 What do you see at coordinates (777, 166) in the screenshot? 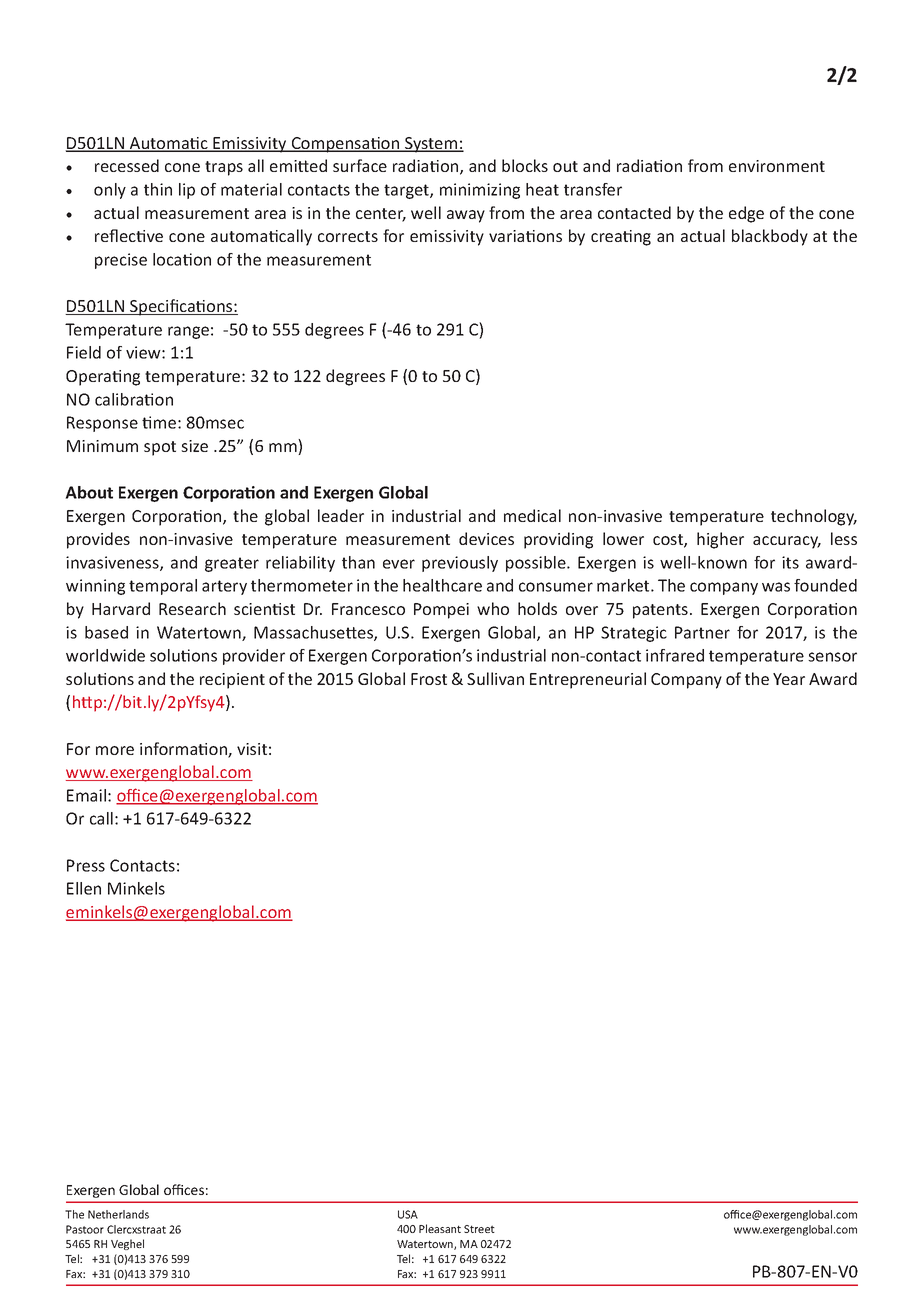
I see `environment` at bounding box center [777, 166].
